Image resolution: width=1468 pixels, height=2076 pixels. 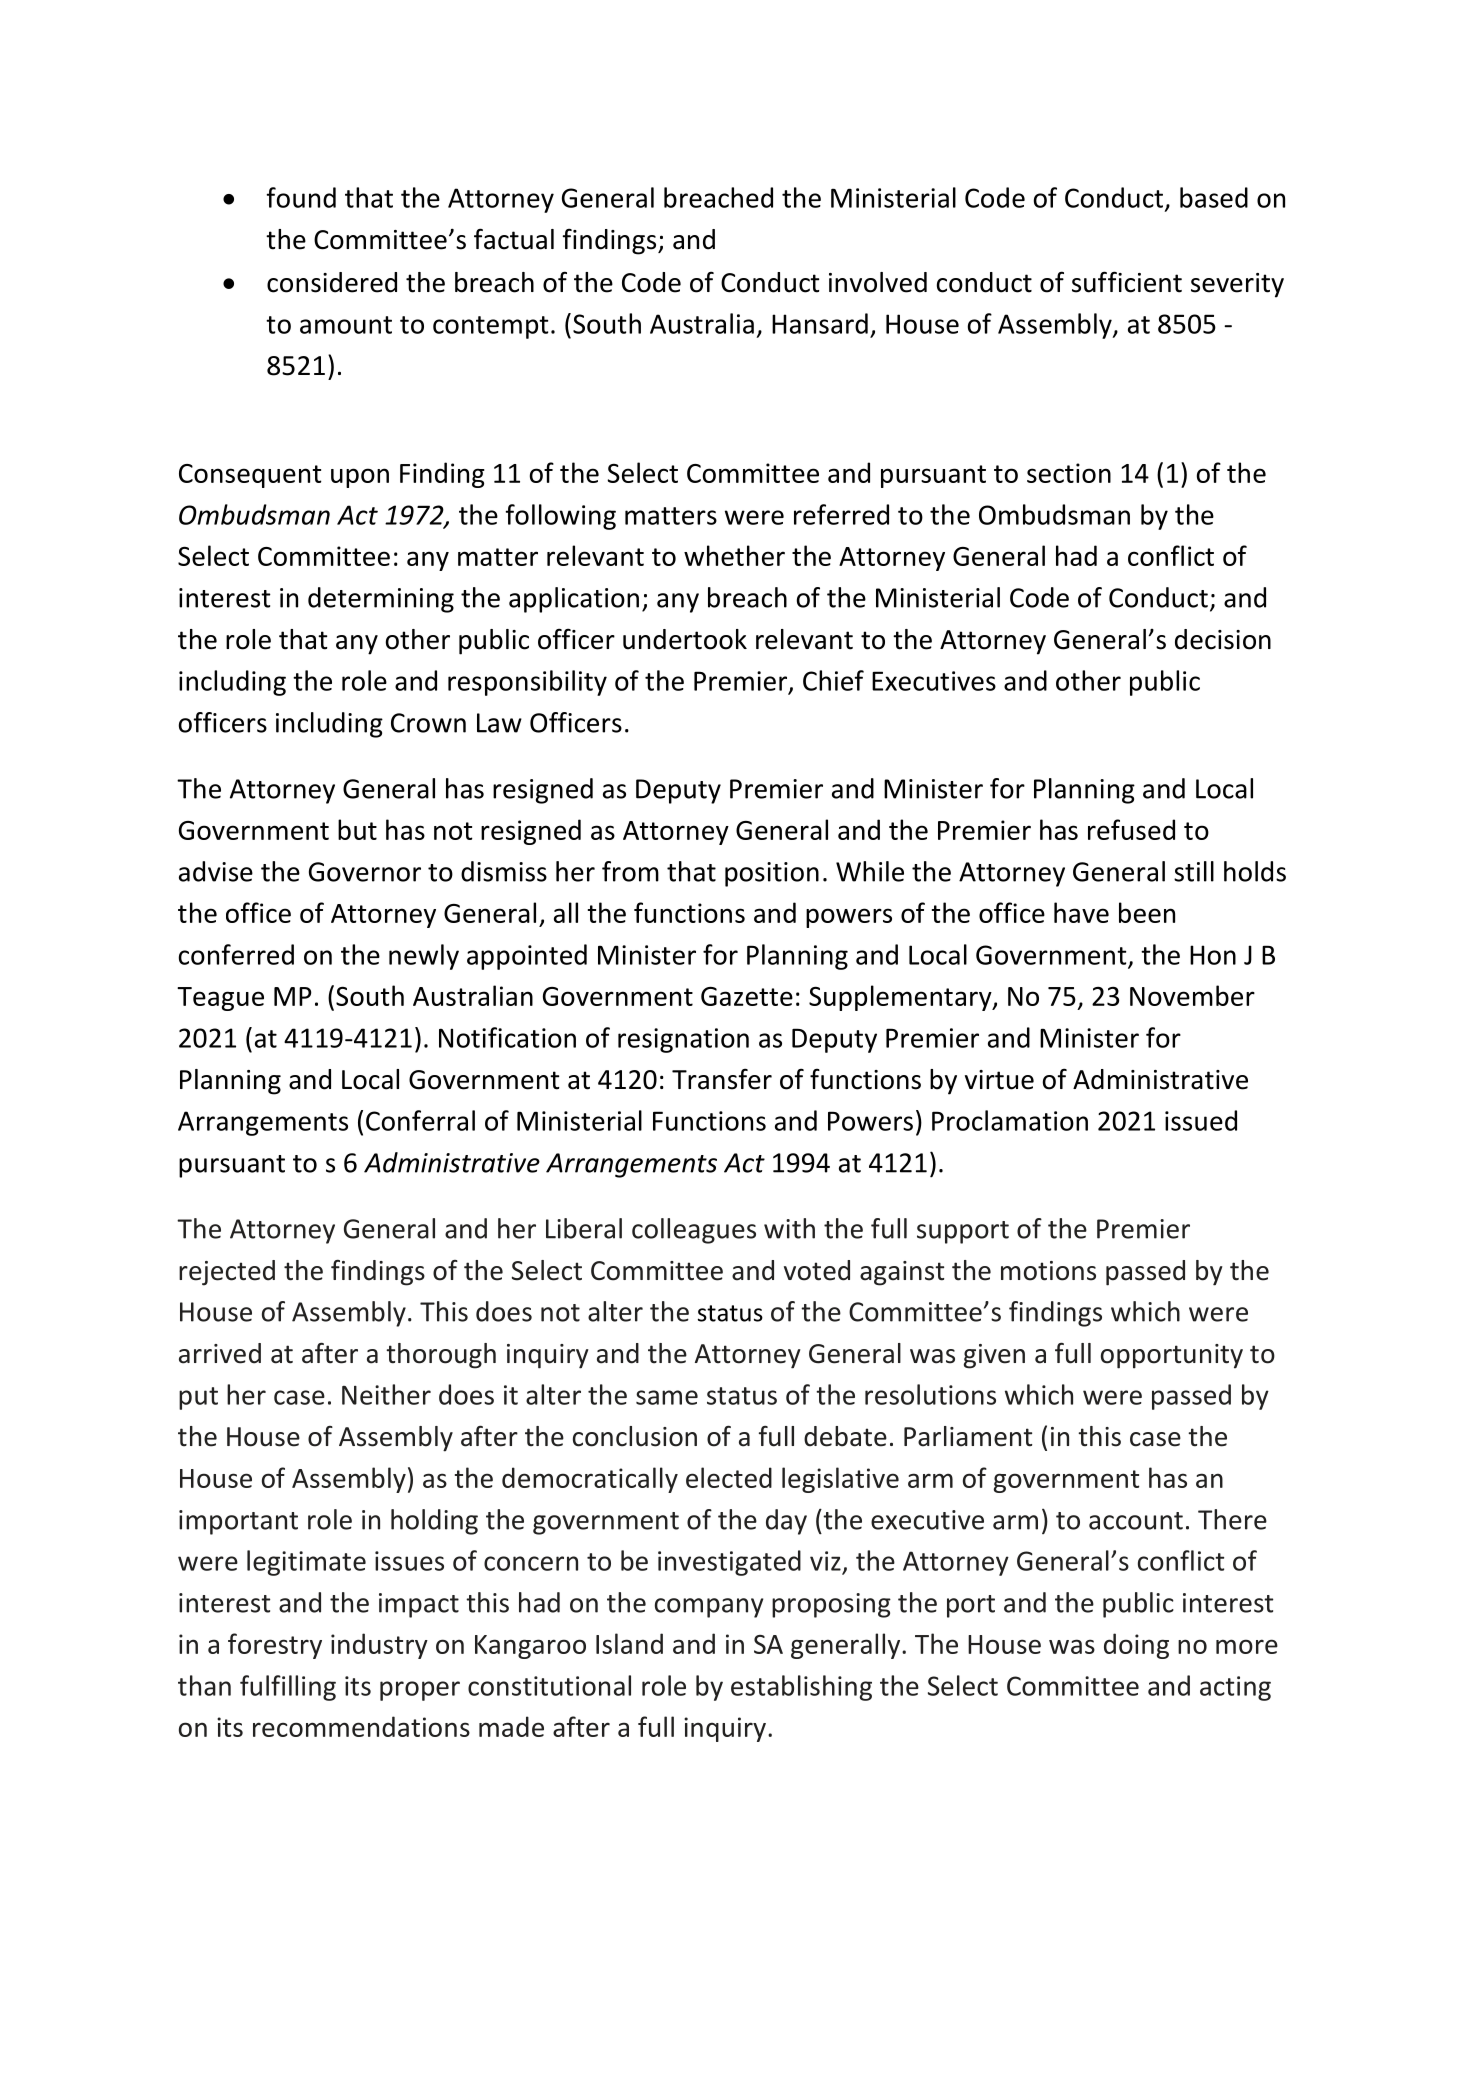 What do you see at coordinates (1147, 912) in the screenshot?
I see `been` at bounding box center [1147, 912].
